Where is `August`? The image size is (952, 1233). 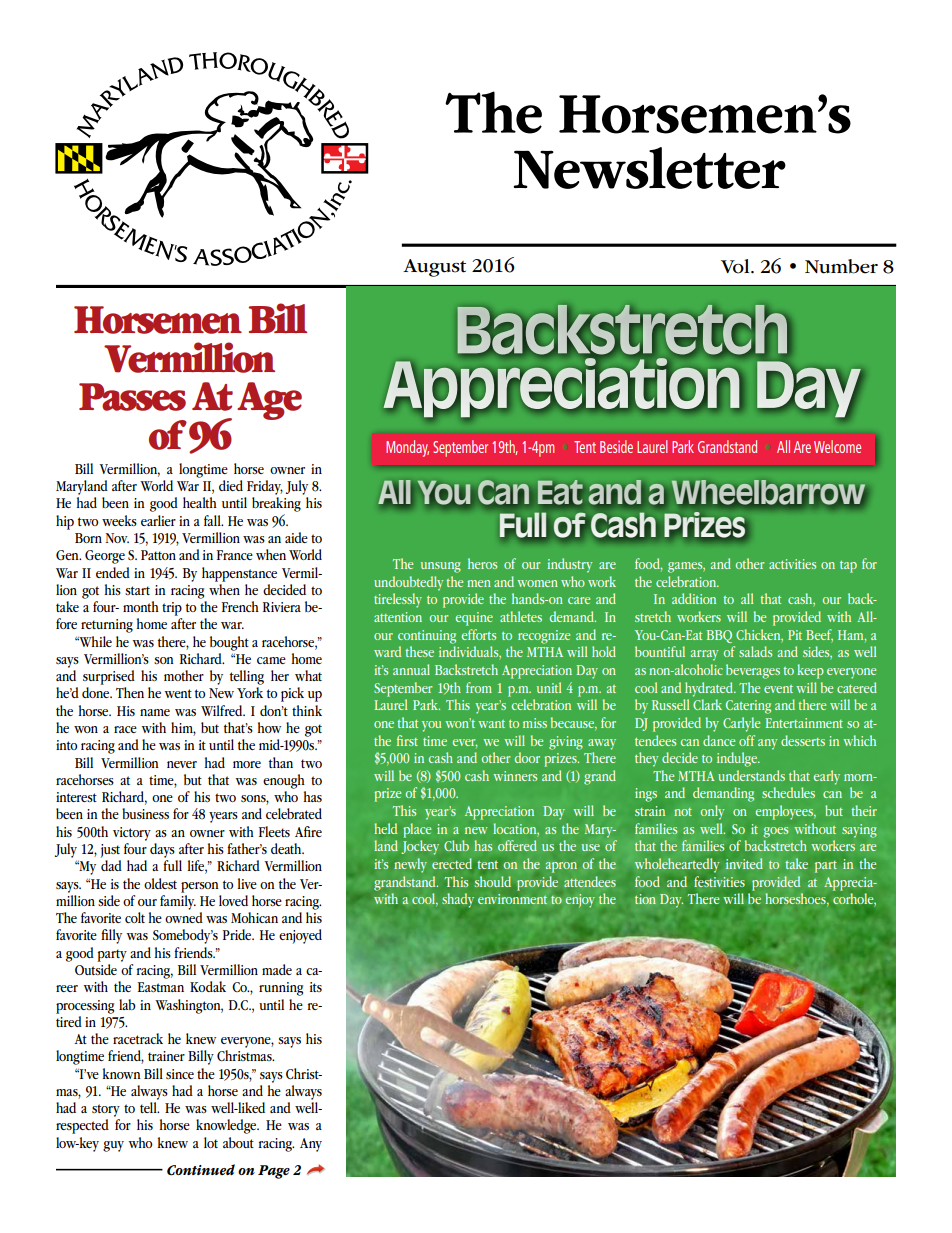 August is located at coordinates (434, 268).
